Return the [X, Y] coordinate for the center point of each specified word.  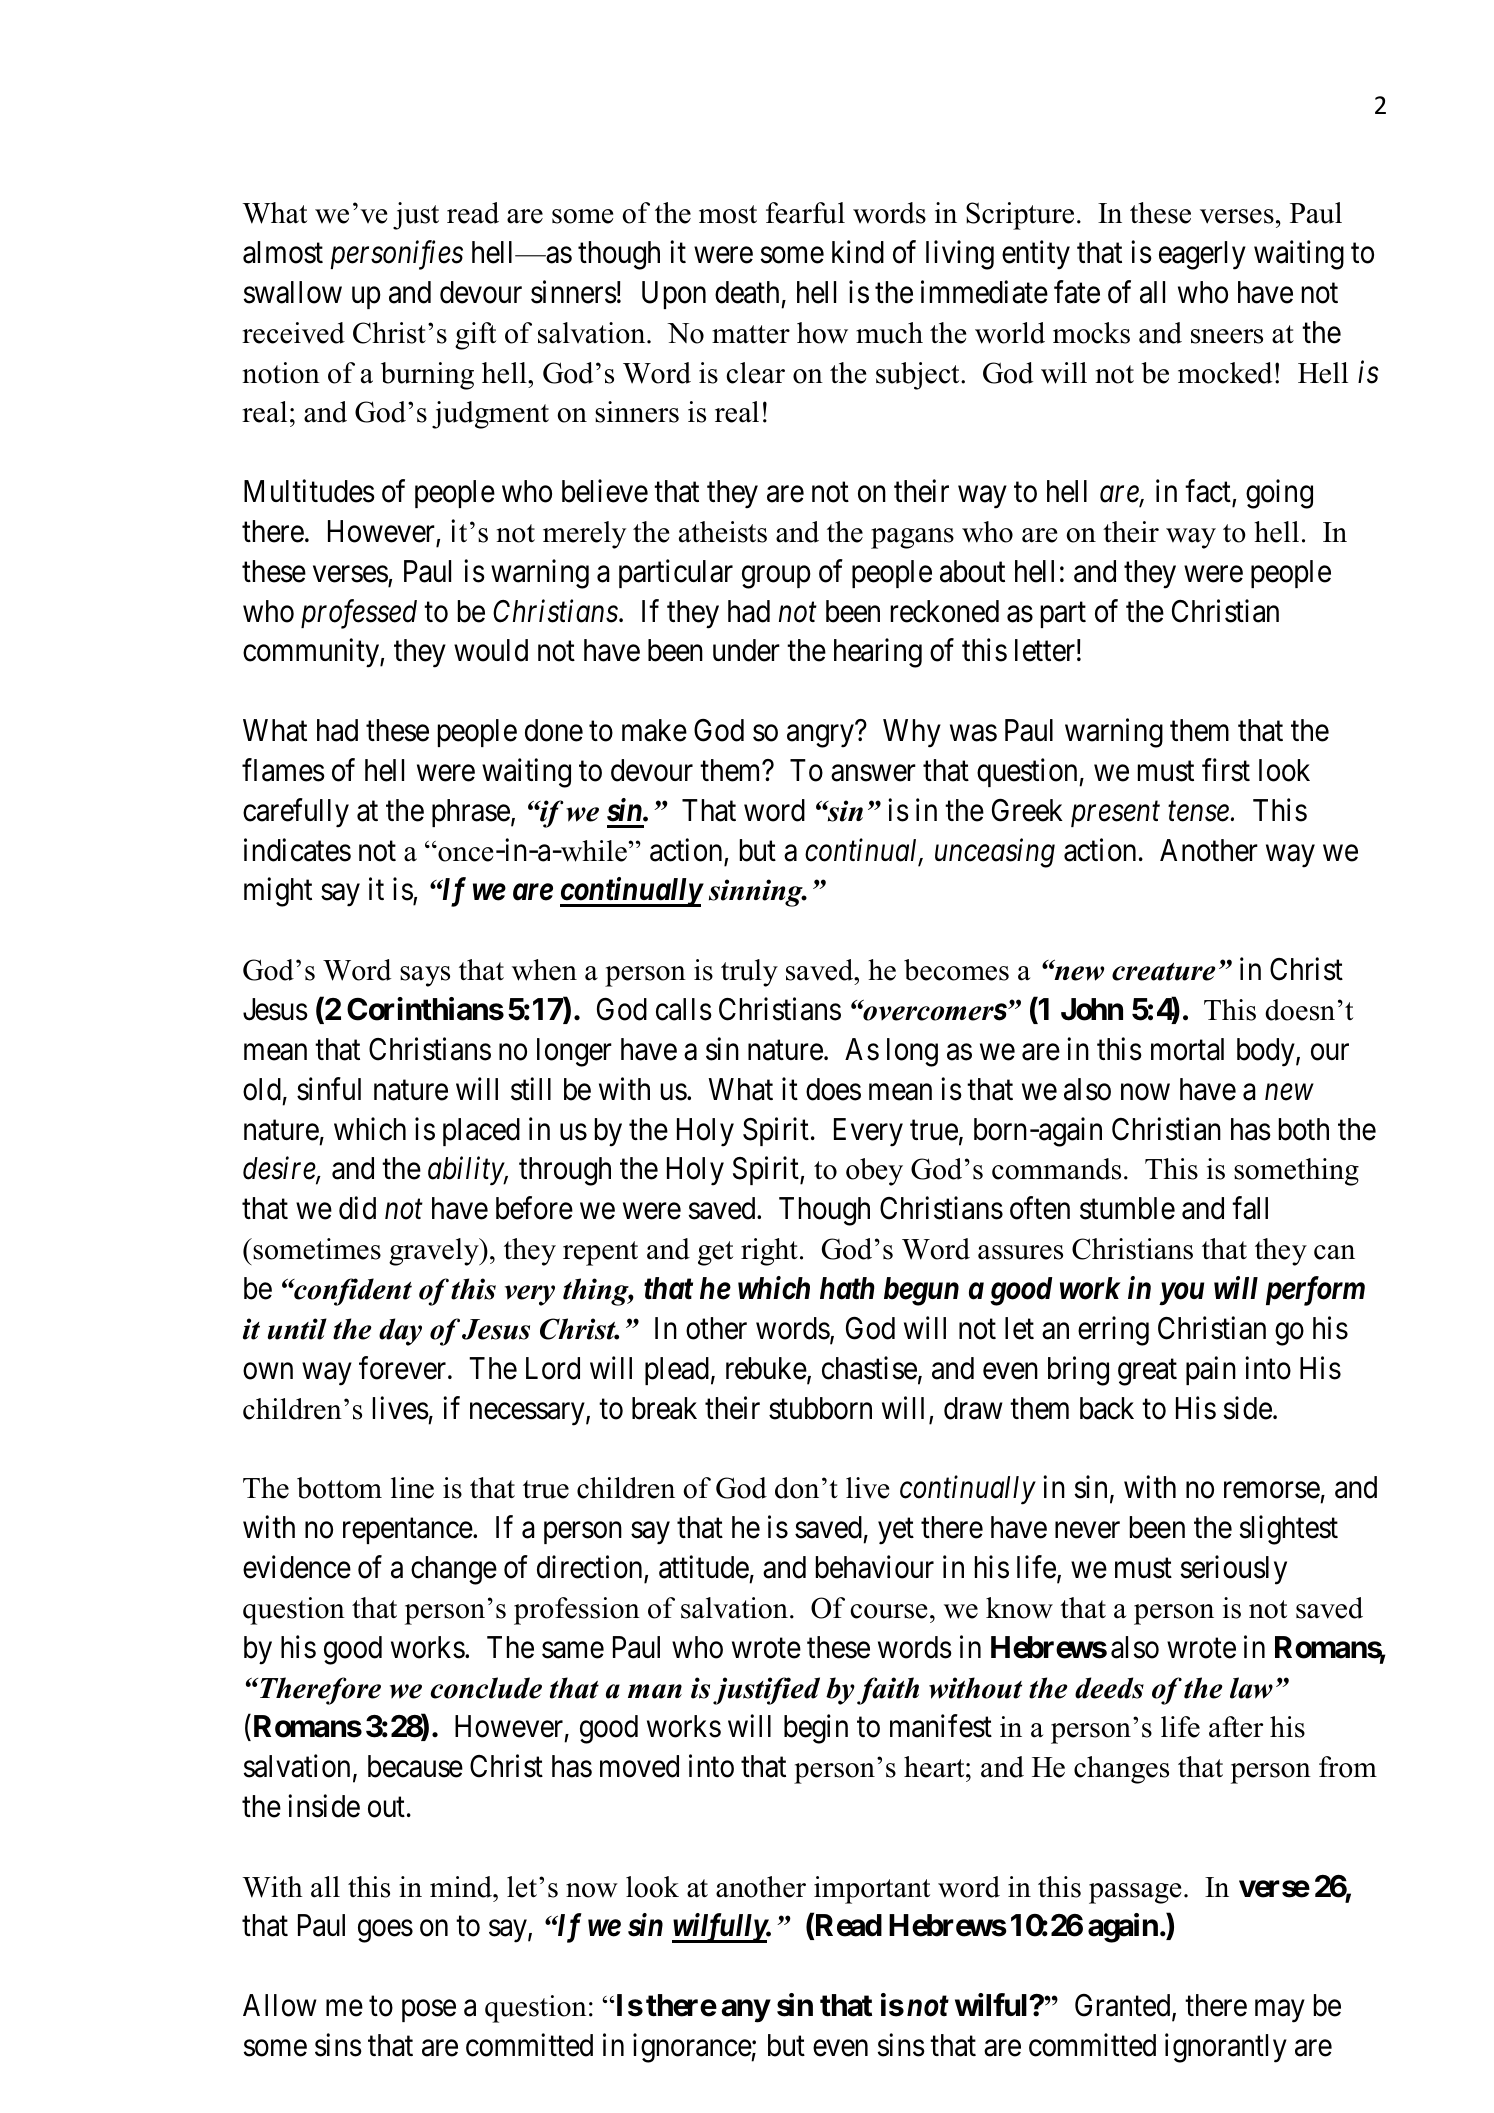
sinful [329, 1089]
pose [429, 2011]
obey [874, 1172]
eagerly [1202, 255]
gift [475, 336]
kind [858, 252]
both [1304, 1129]
